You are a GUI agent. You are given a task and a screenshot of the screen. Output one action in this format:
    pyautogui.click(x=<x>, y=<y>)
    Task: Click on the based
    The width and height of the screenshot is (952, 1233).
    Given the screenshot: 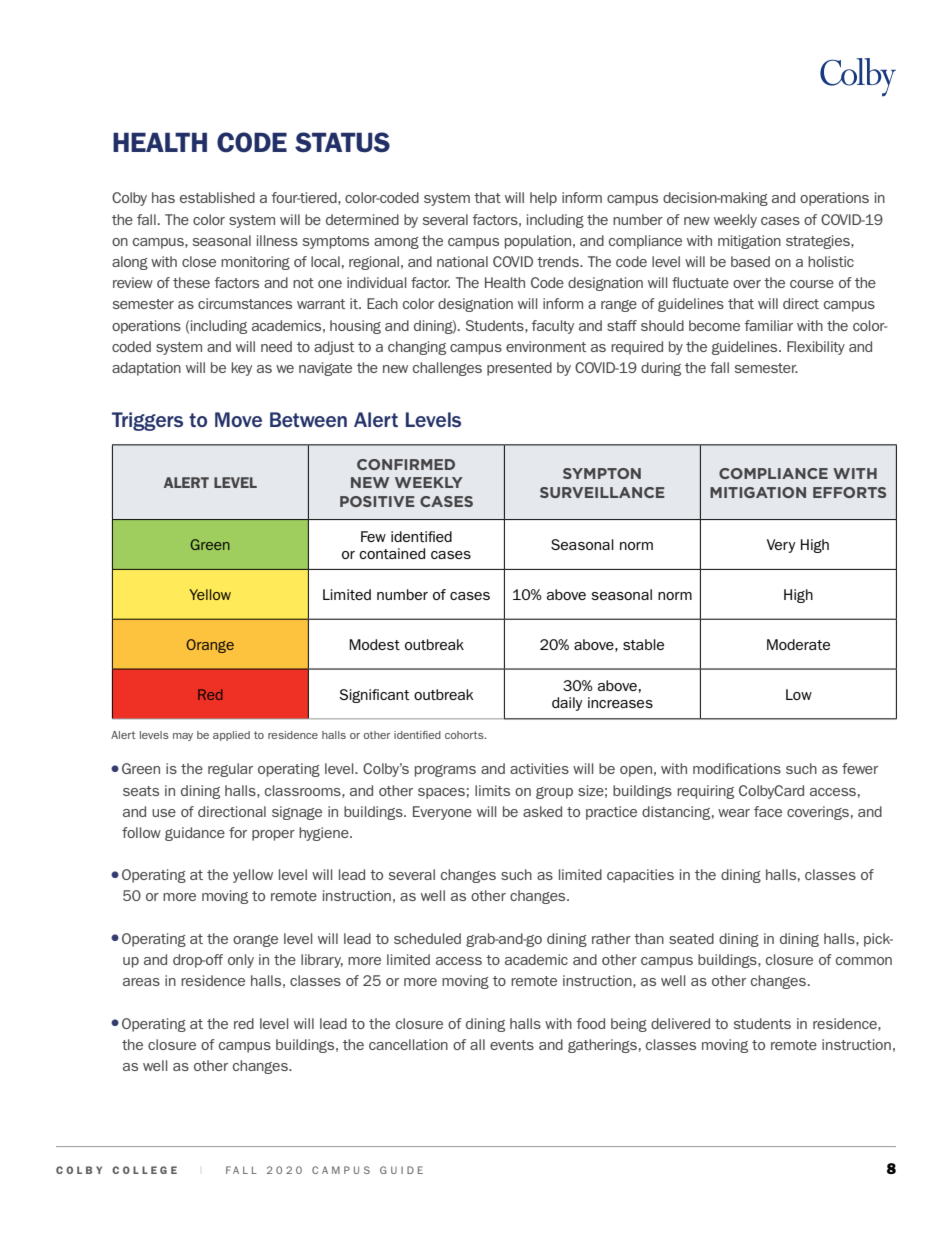 What is the action you would take?
    pyautogui.click(x=750, y=261)
